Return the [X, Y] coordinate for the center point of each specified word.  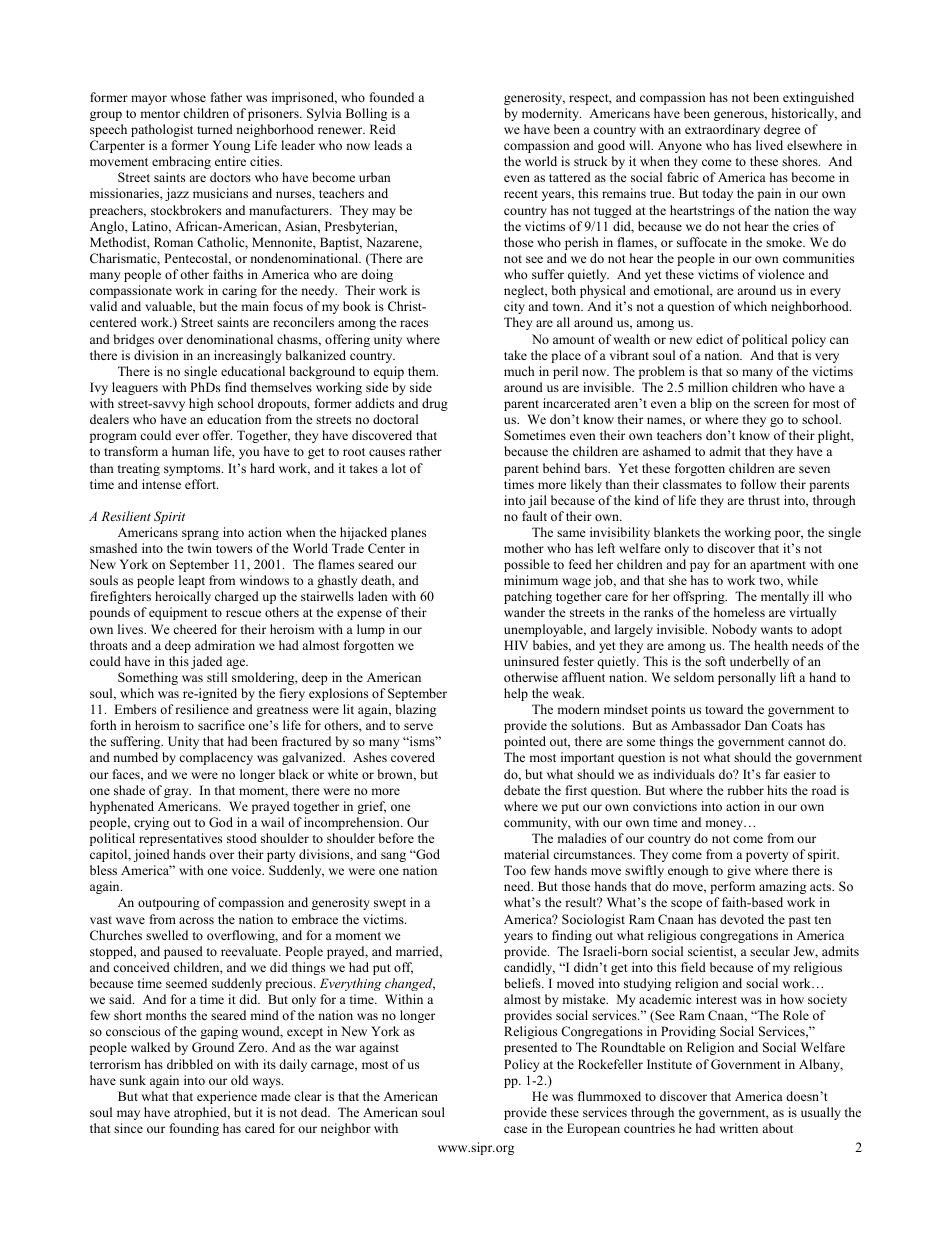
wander [524, 612]
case [516, 1129]
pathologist [162, 130]
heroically [183, 597]
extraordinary [722, 130]
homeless [739, 612]
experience [227, 1097]
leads [388, 145]
